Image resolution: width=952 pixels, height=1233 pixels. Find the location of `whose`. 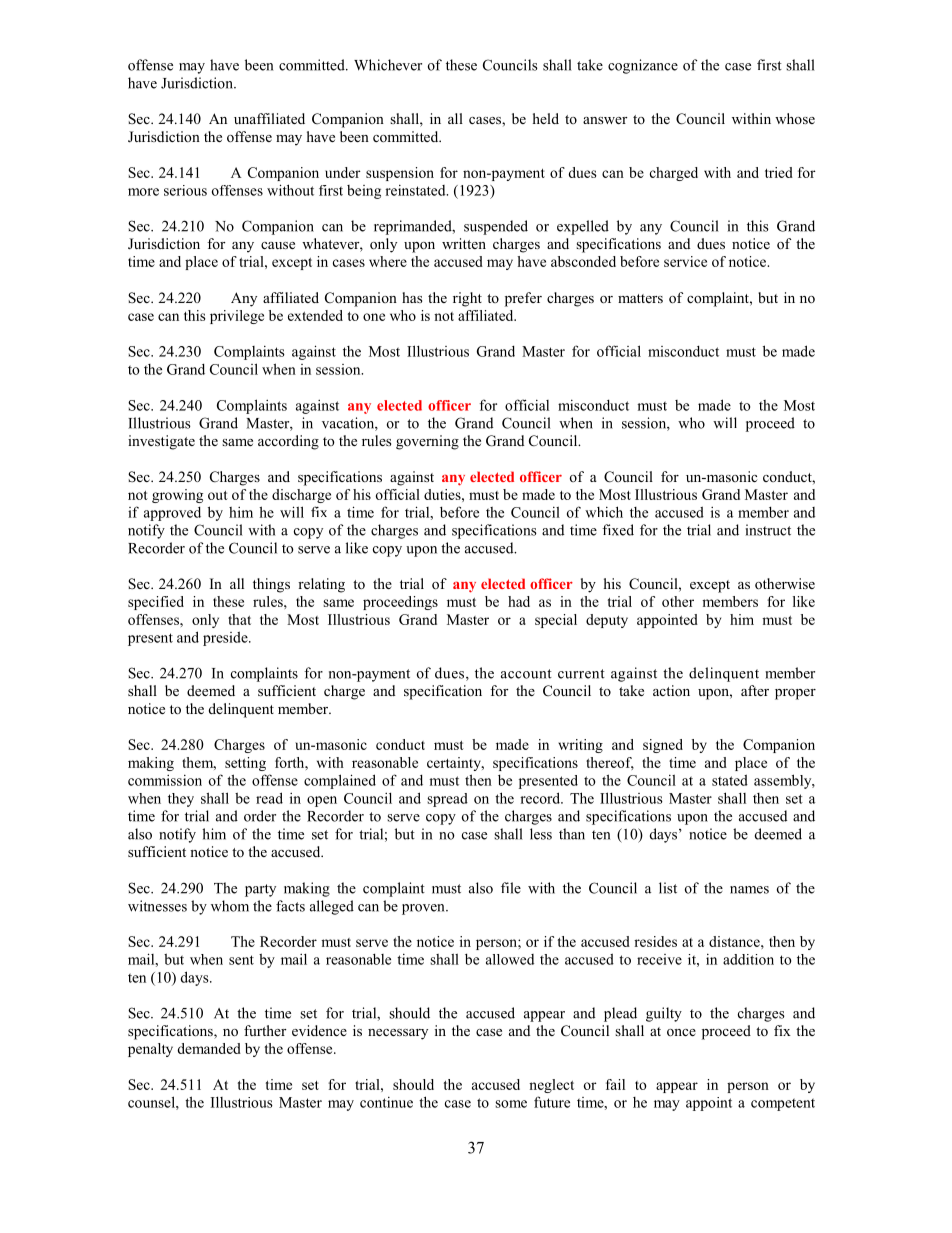

whose is located at coordinates (795, 118).
